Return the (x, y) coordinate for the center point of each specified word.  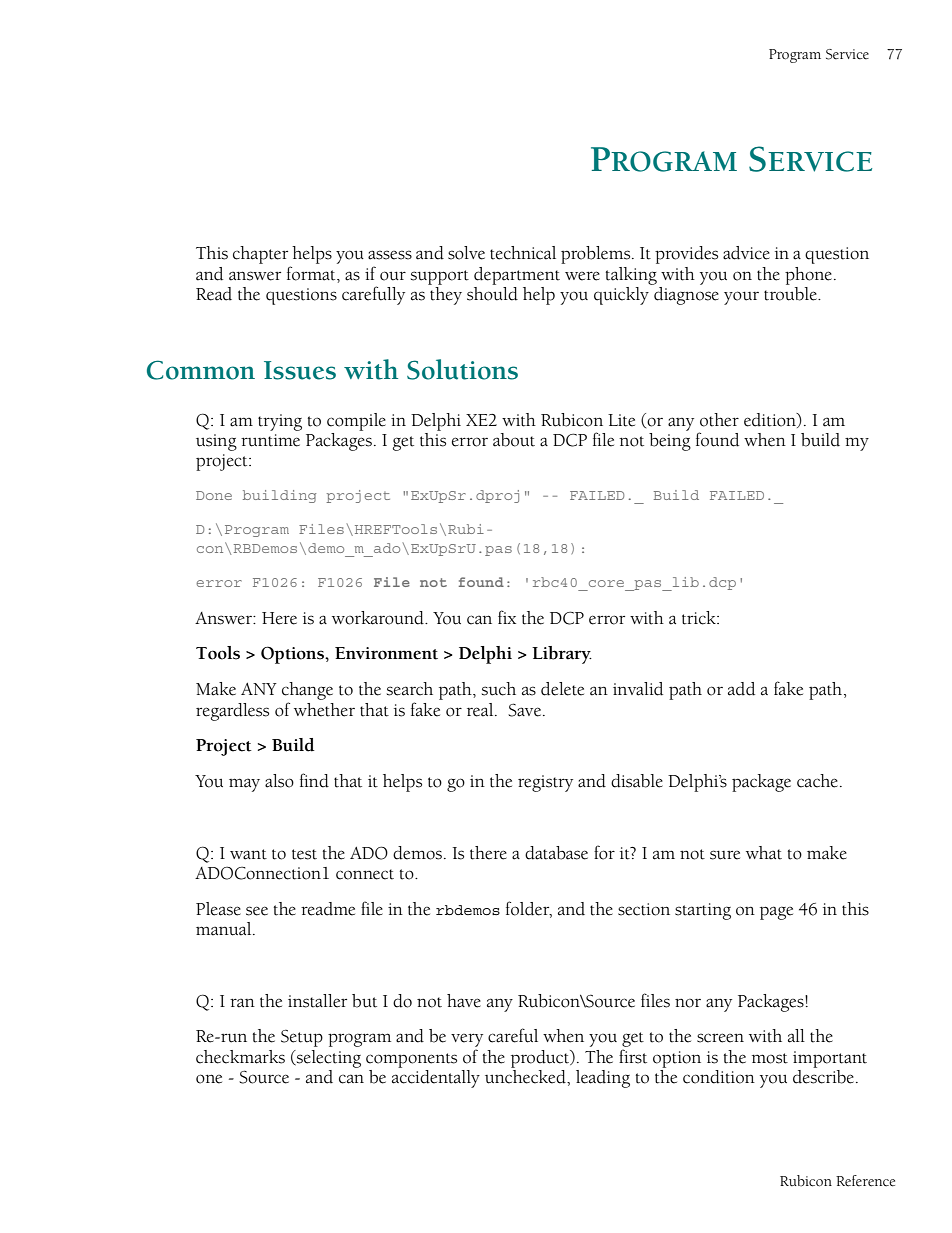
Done (214, 495)
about (514, 440)
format (312, 273)
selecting (328, 1059)
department (517, 276)
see (257, 911)
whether (324, 710)
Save (526, 710)
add (741, 689)
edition (771, 420)
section (644, 909)
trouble (791, 292)
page (776, 913)
